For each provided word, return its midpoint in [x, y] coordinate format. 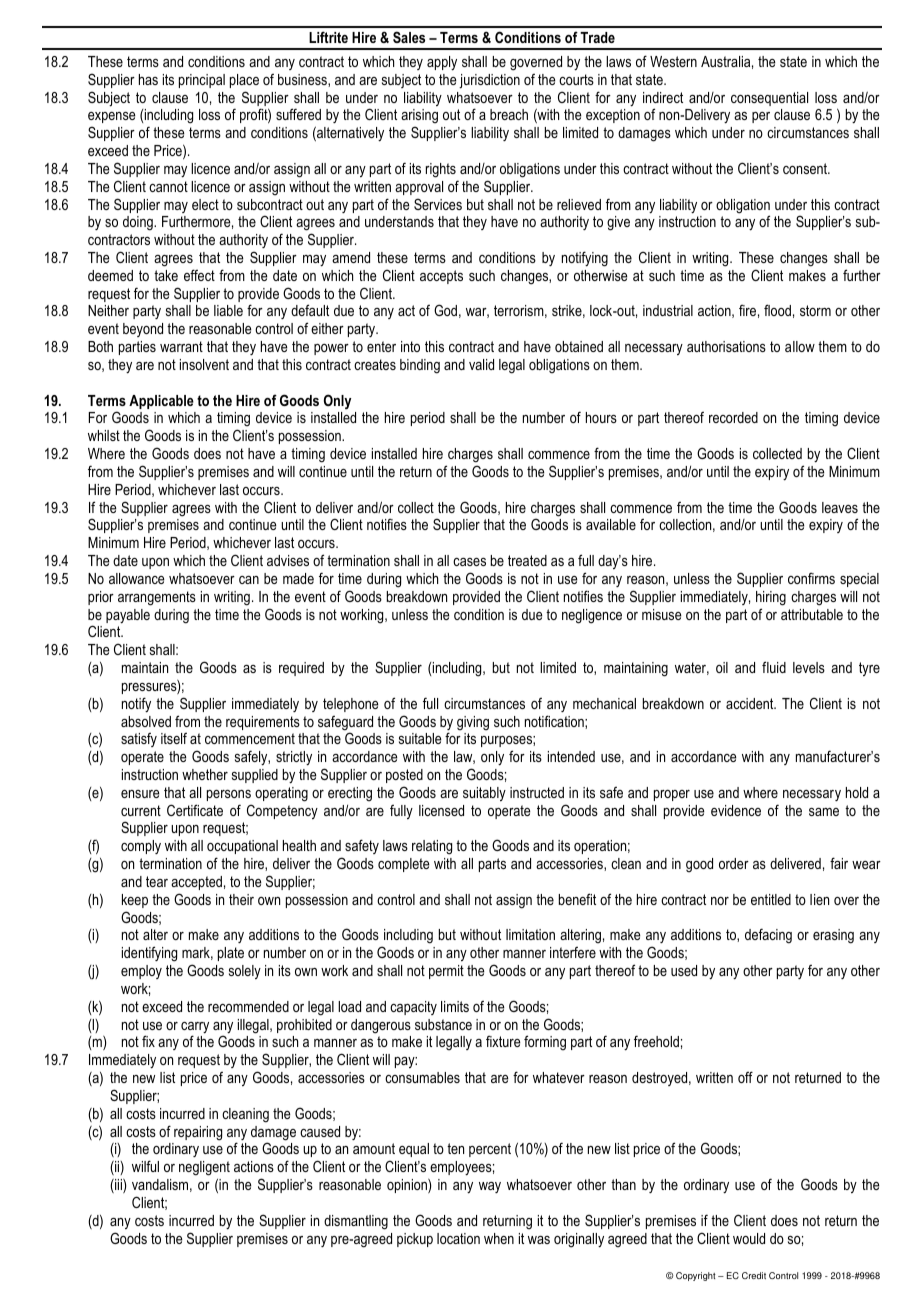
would [749, 1238]
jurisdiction [489, 81]
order [734, 863]
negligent [204, 1168]
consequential [769, 99]
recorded [733, 417]
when [499, 1238]
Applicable [161, 402]
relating [432, 847]
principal [202, 81]
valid [481, 364]
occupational [242, 847]
